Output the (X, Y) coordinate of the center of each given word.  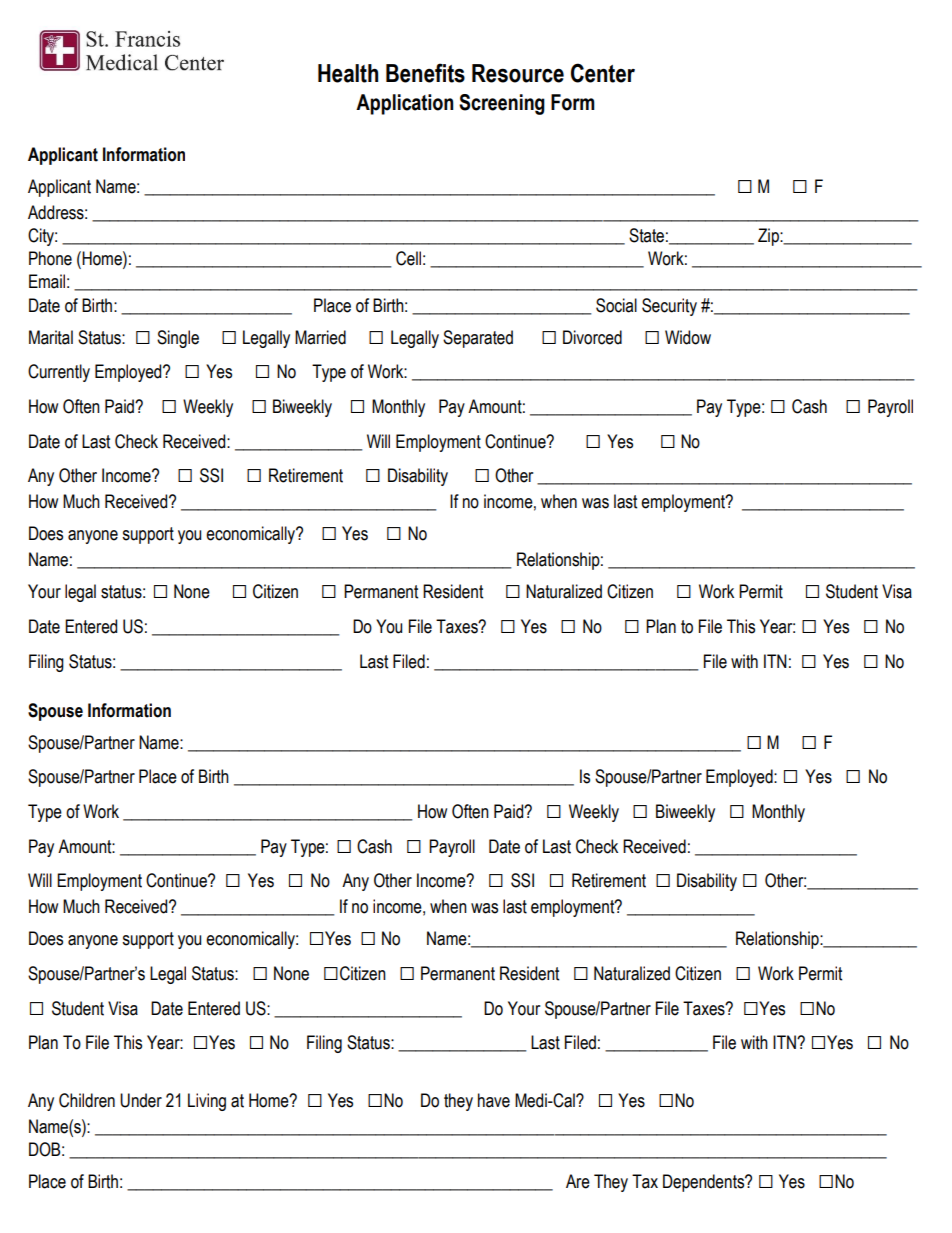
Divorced (592, 337)
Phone (50, 258)
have (494, 1100)
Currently (59, 373)
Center (603, 73)
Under (141, 1100)
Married (320, 337)
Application (404, 104)
